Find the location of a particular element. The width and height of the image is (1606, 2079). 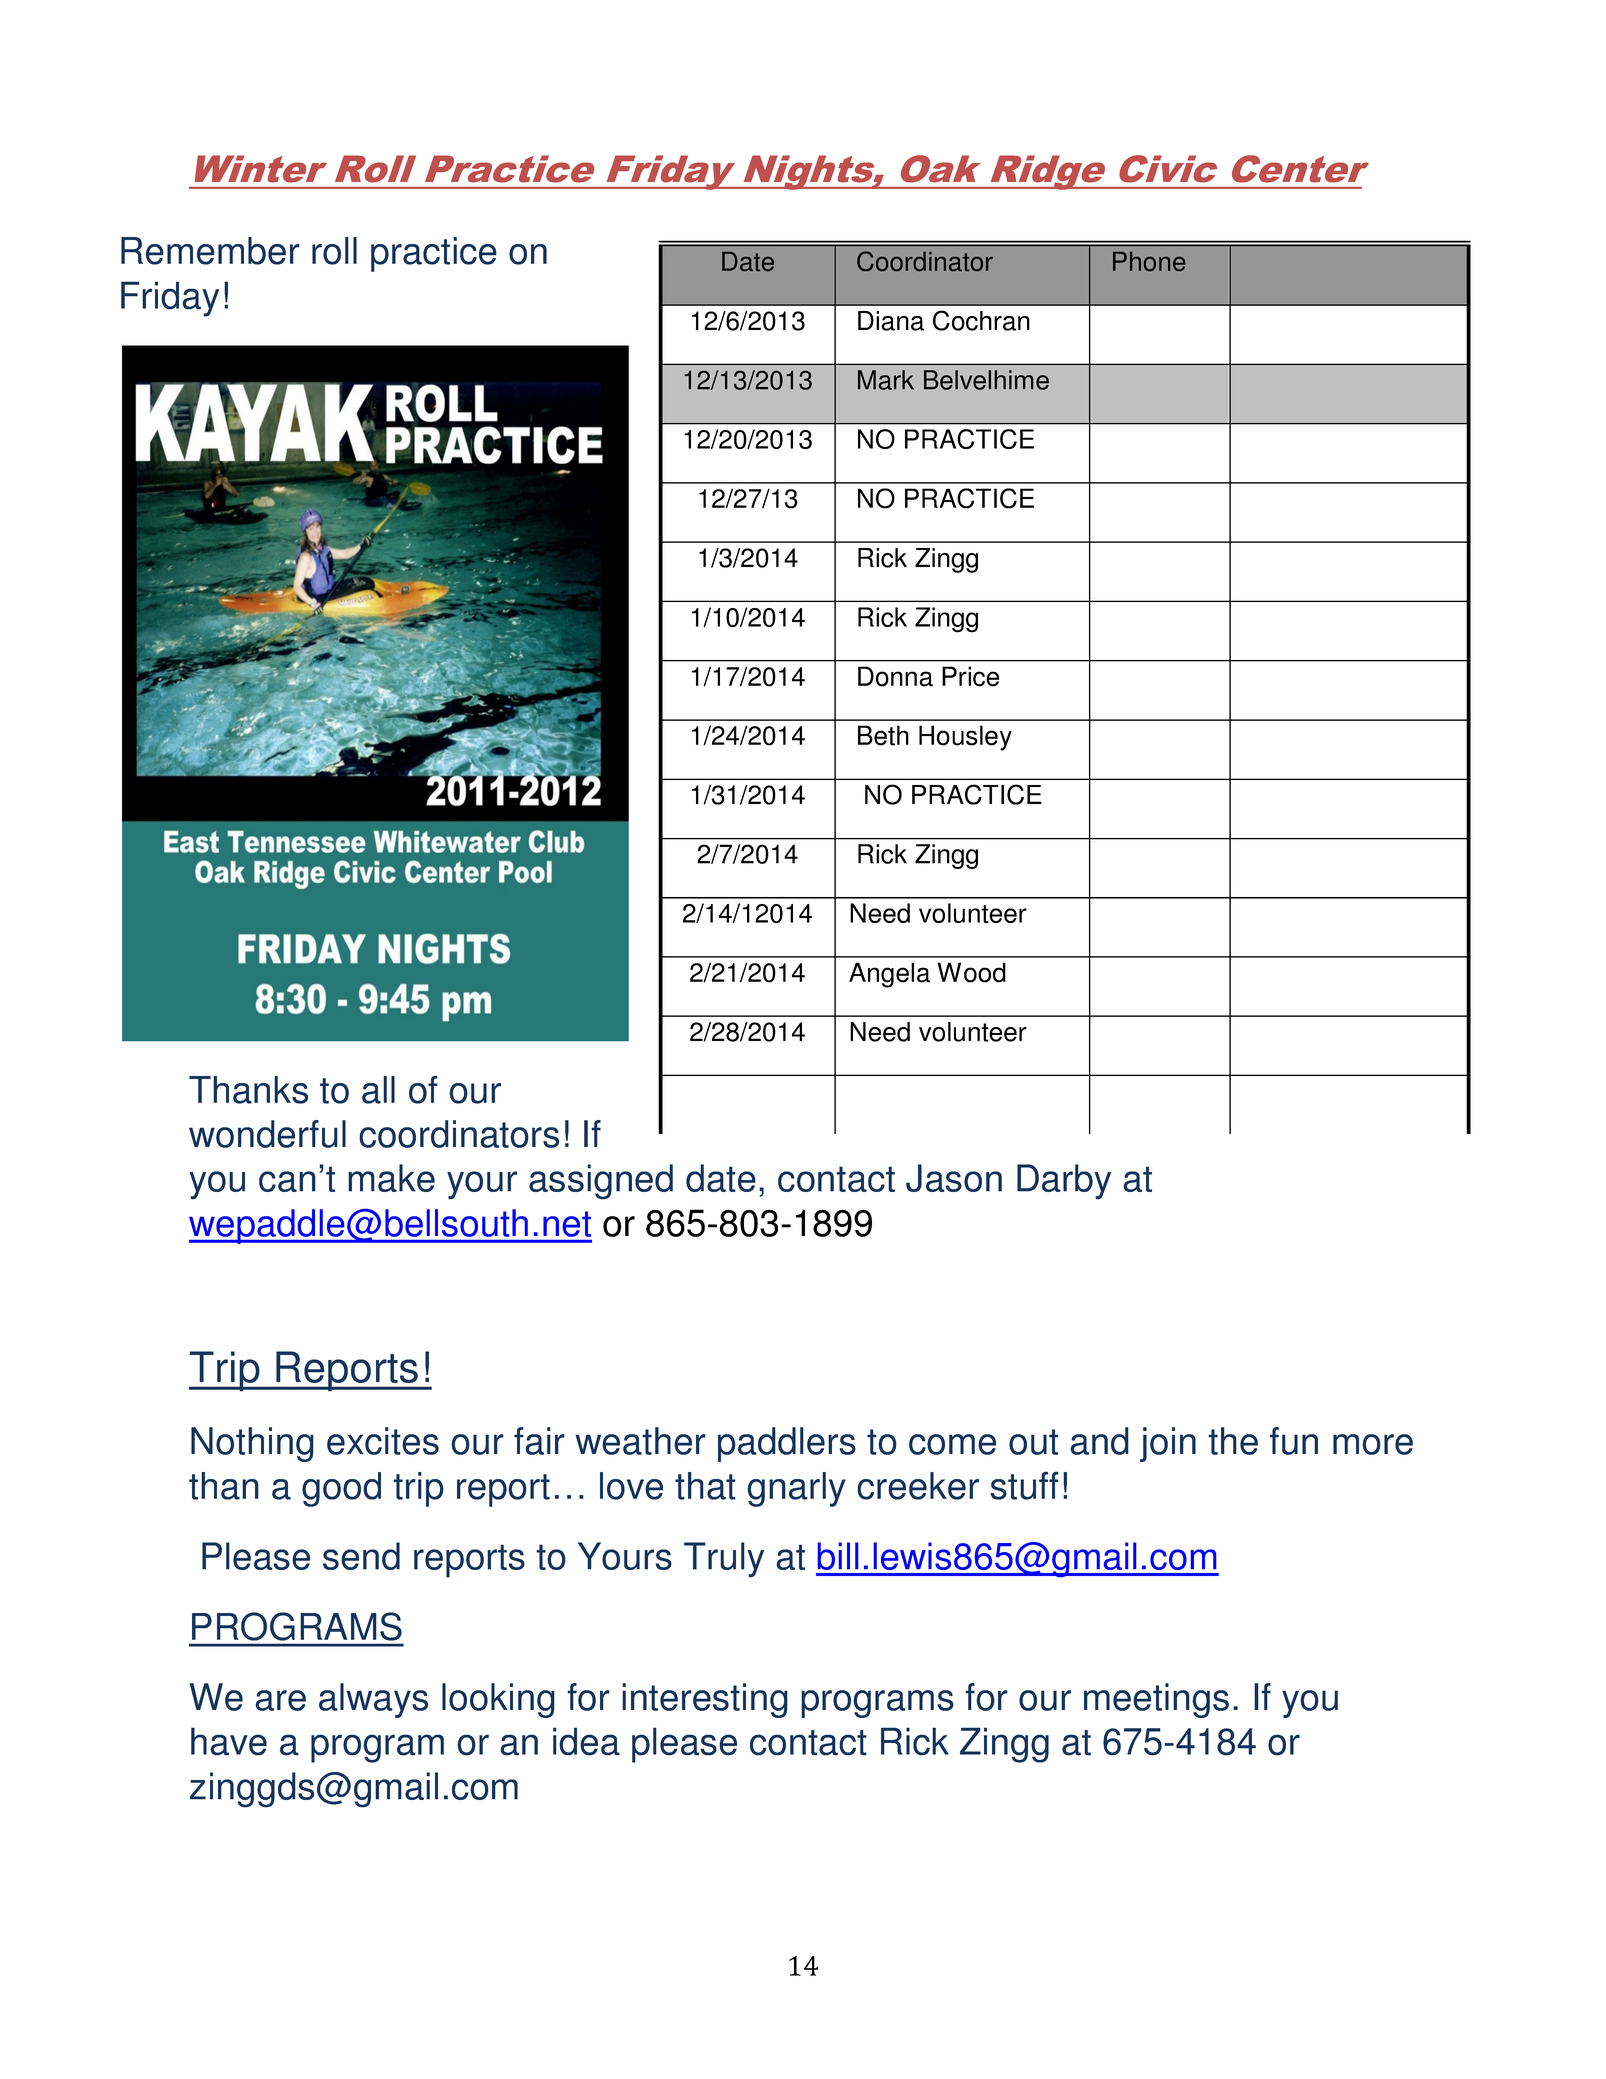

always is located at coordinates (373, 1700).
